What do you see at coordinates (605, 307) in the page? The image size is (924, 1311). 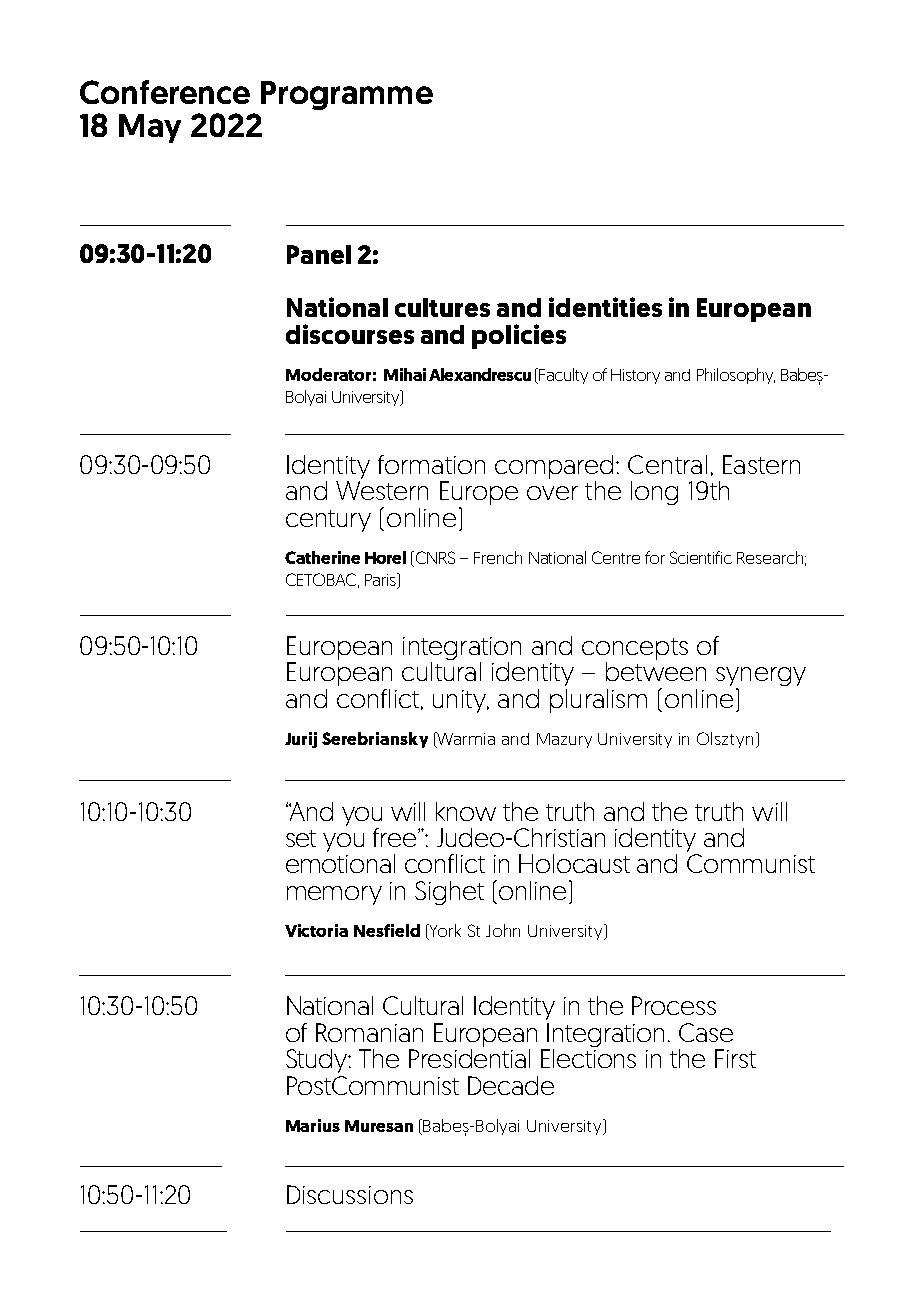 I see `identities` at bounding box center [605, 307].
